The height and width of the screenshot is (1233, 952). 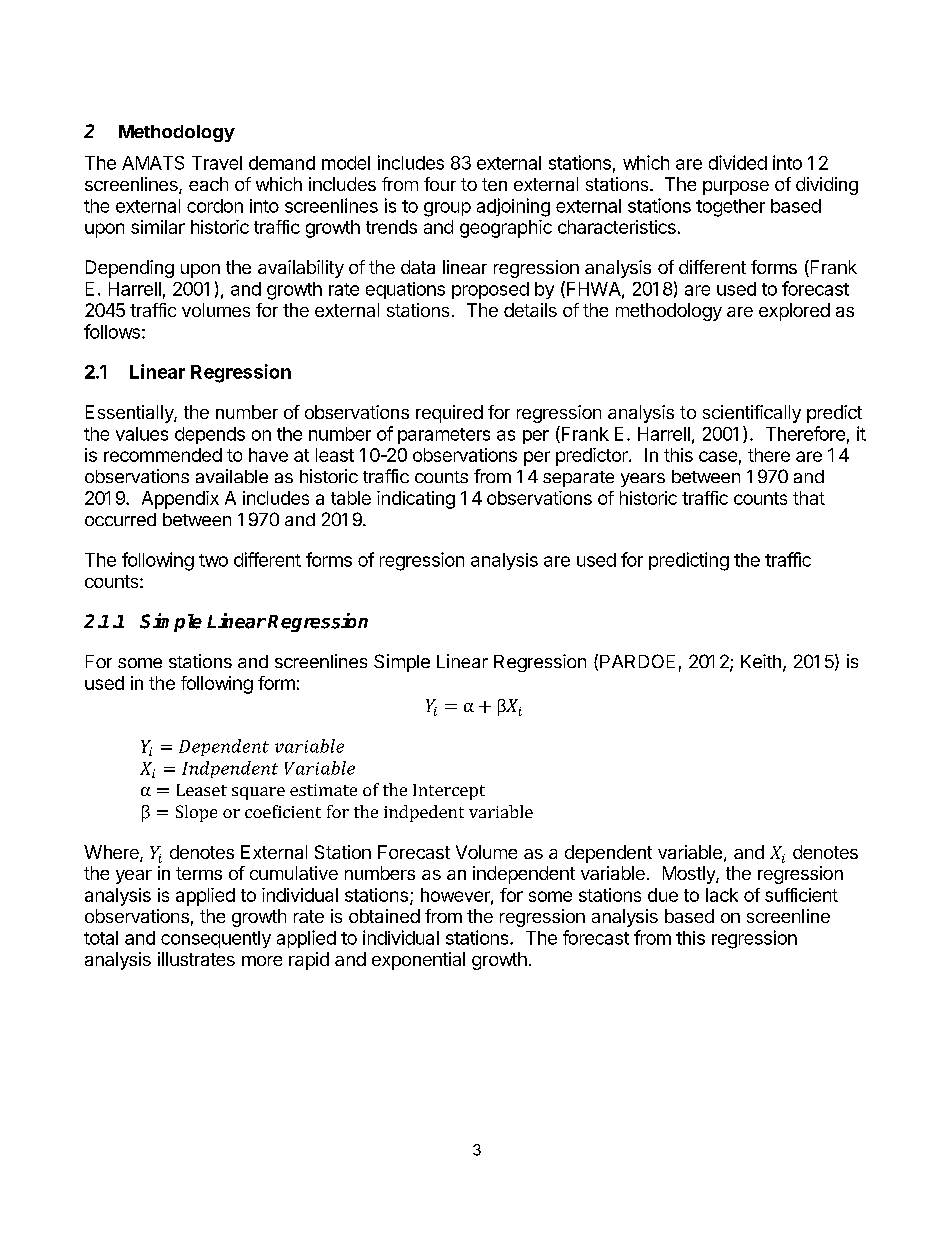 I want to click on details, so click(x=530, y=310).
